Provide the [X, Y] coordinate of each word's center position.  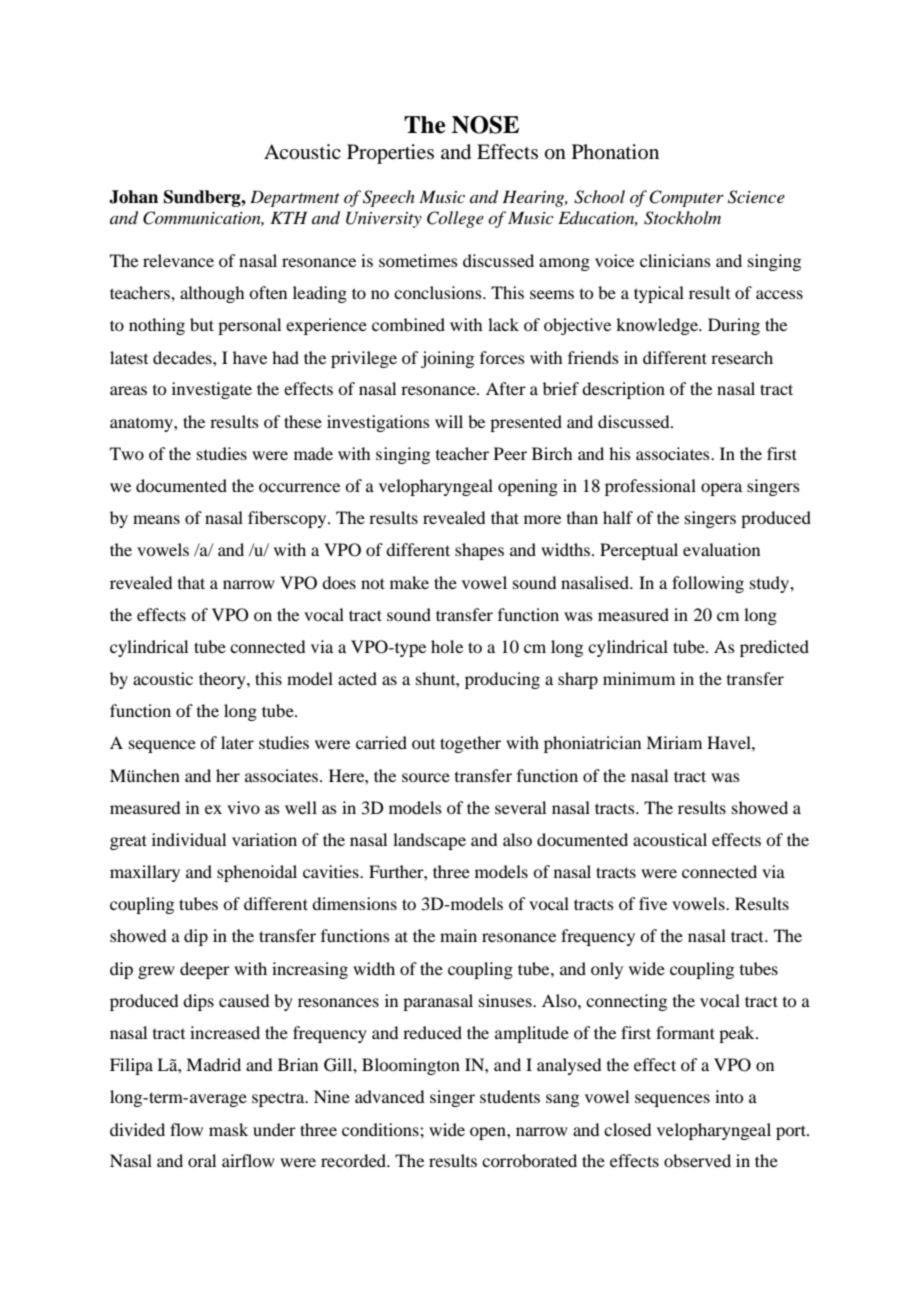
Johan [133, 197]
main [458, 935]
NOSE [485, 125]
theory [223, 680]
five [653, 903]
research [742, 357]
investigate [212, 390]
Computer [686, 198]
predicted [774, 648]
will [449, 421]
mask [228, 1129]
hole [447, 646]
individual [189, 839]
